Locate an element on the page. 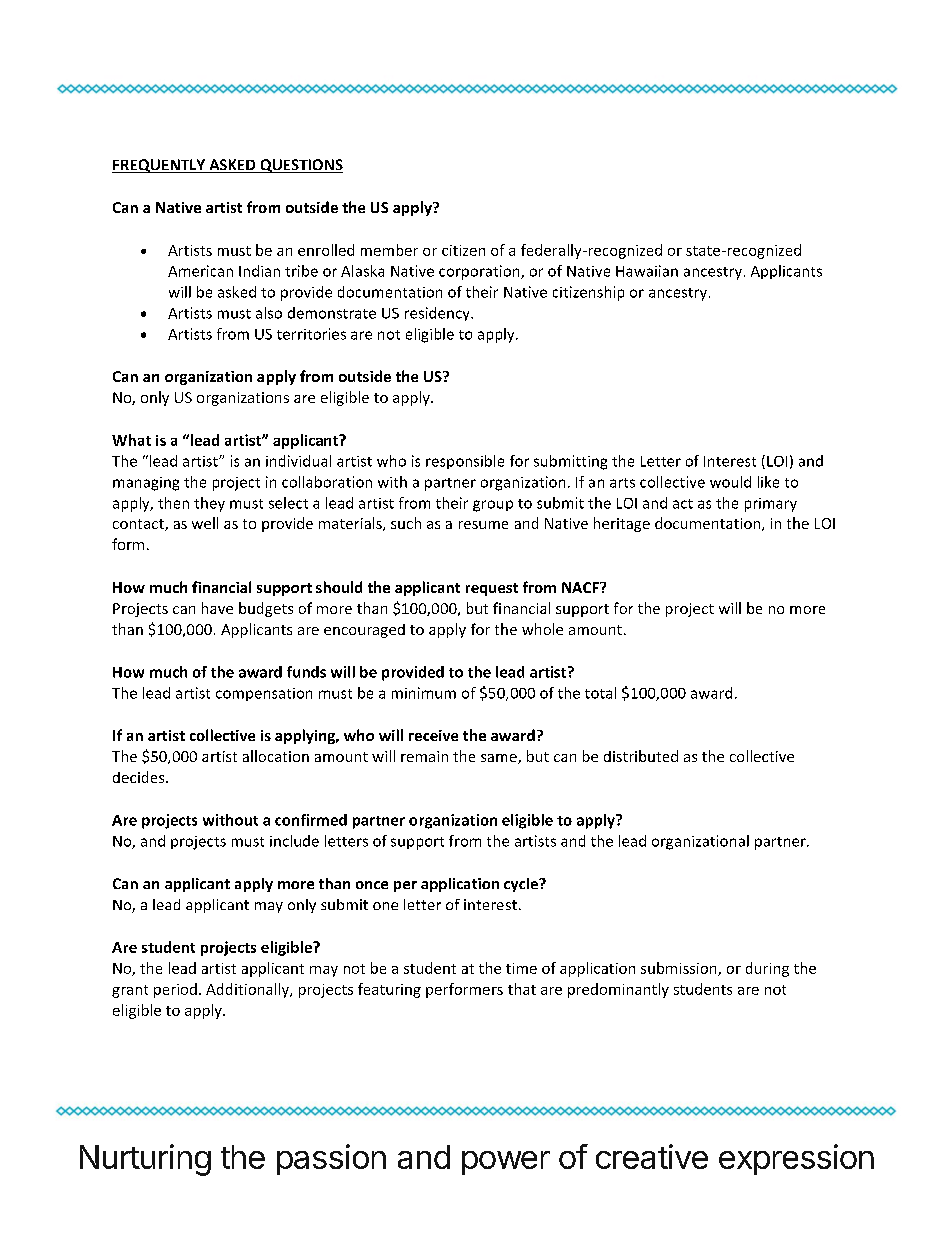 Image resolution: width=952 pixels, height=1233 pixels. member is located at coordinates (389, 250).
